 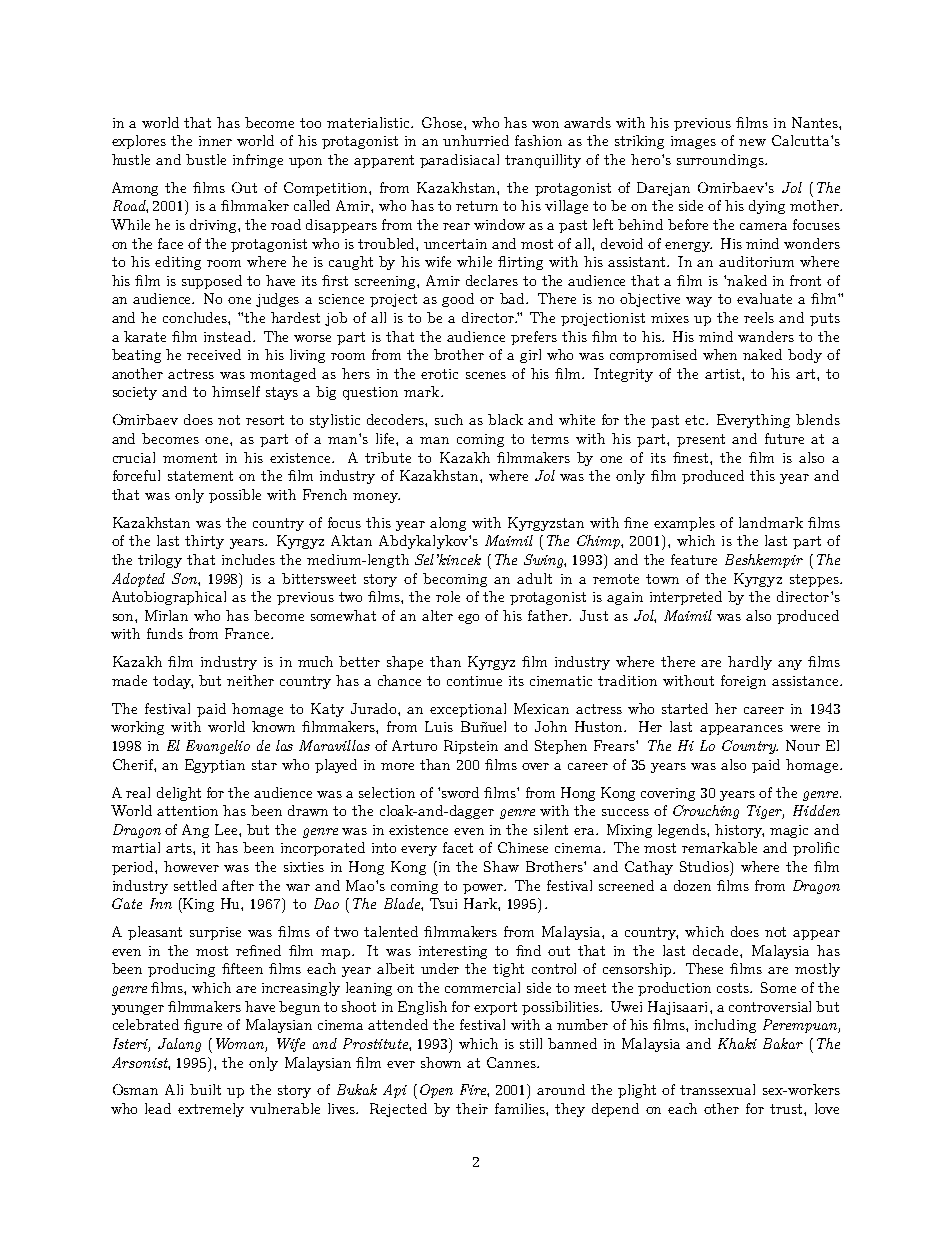 I want to click on unhurried, so click(x=476, y=140).
